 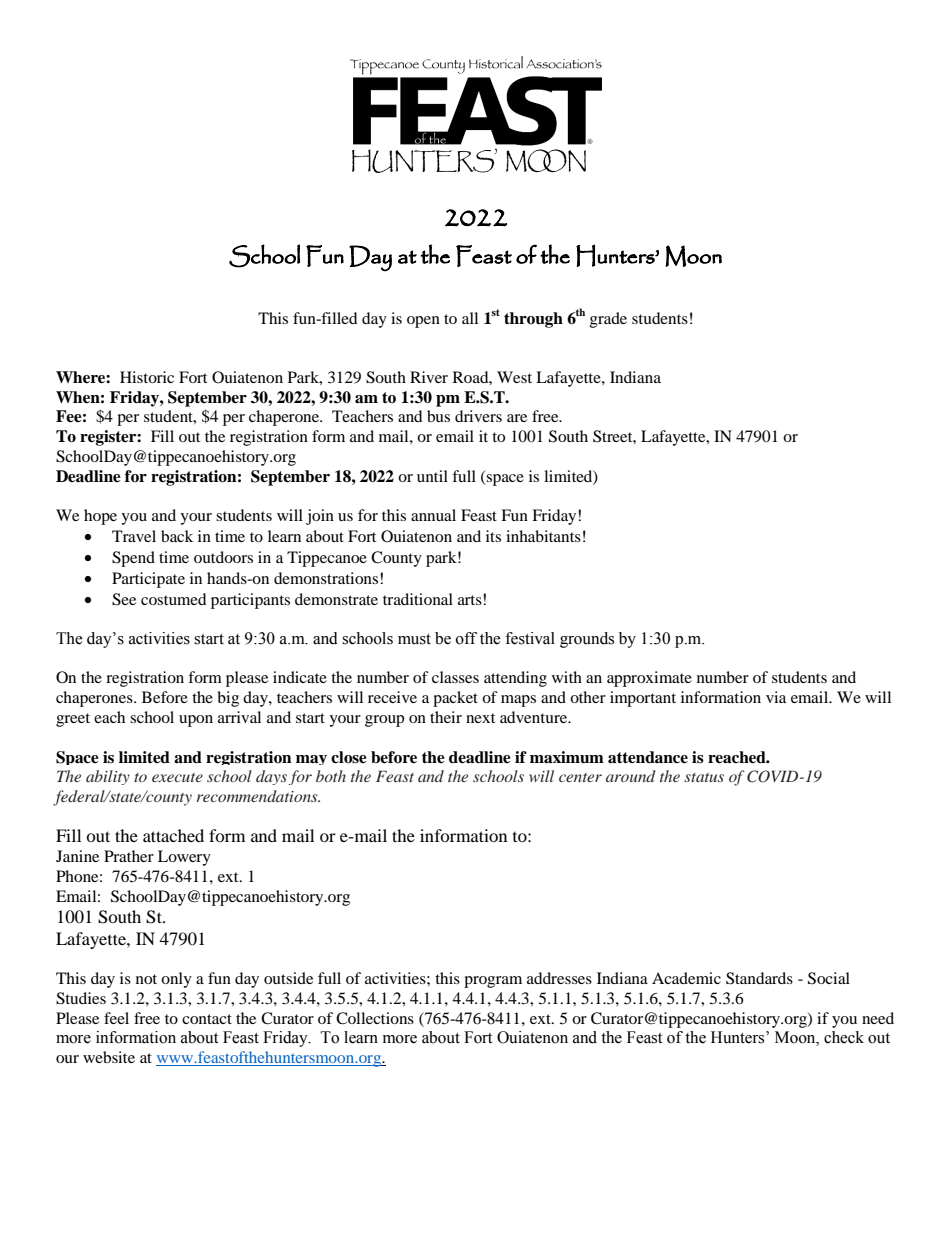 I want to click on all, so click(x=470, y=318).
